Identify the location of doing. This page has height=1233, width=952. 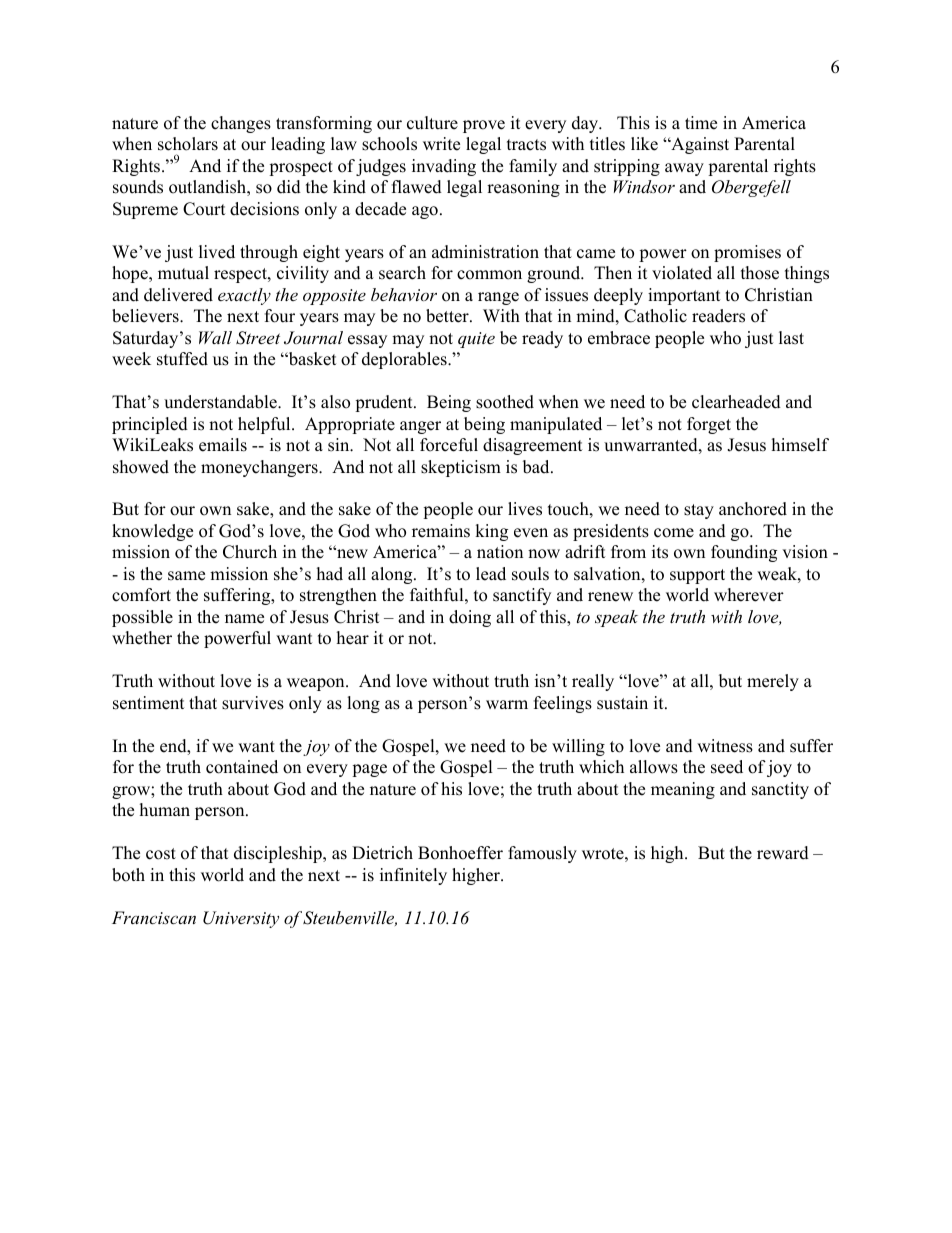
(470, 618).
